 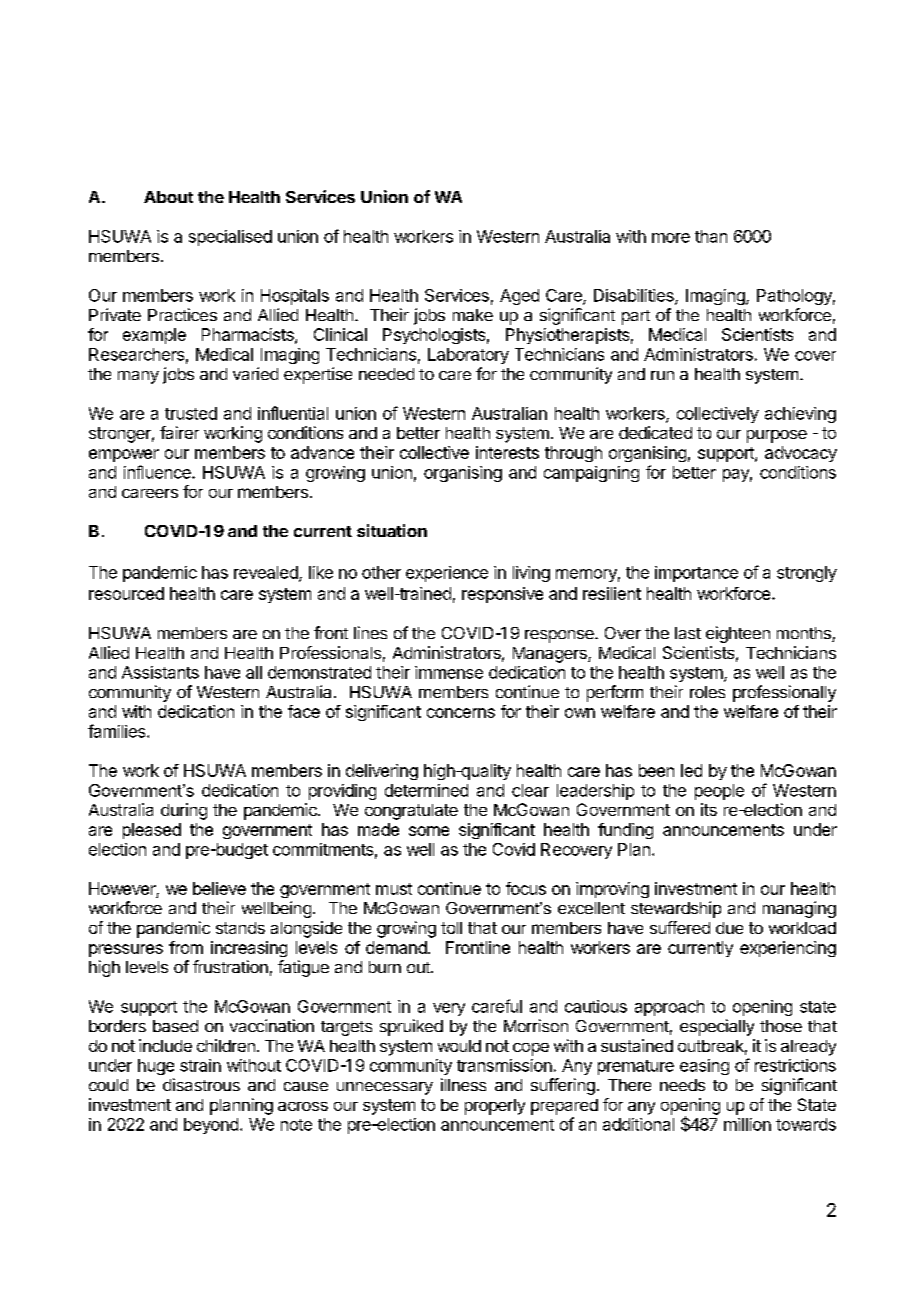 I want to click on million, so click(x=747, y=1124).
